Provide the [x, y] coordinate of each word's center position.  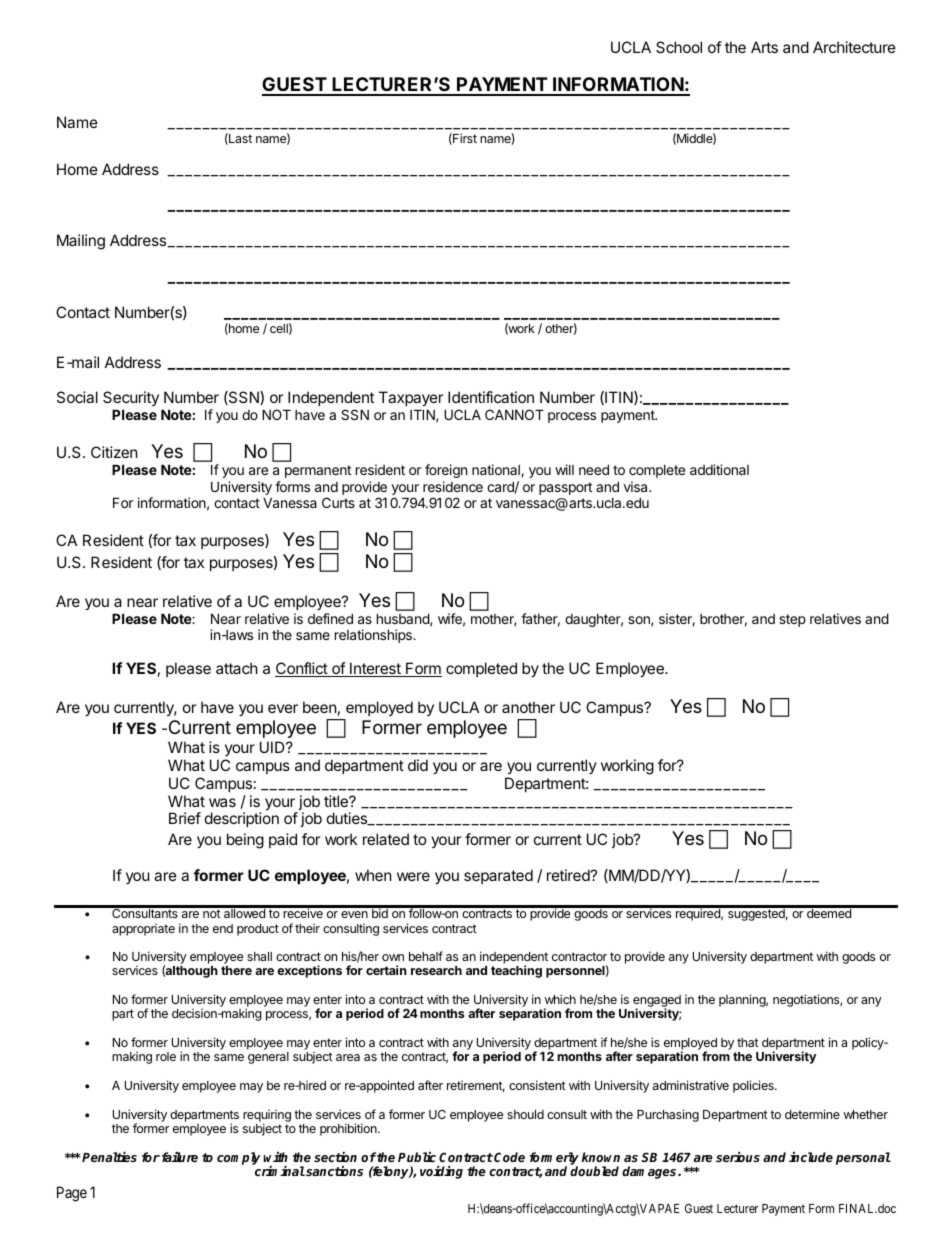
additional [719, 469]
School [679, 47]
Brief [185, 818]
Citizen [114, 452]
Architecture [854, 47]
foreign [446, 471]
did [418, 765]
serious [738, 1157]
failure [180, 1157]
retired [568, 875]
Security [131, 400]
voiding [441, 1172]
